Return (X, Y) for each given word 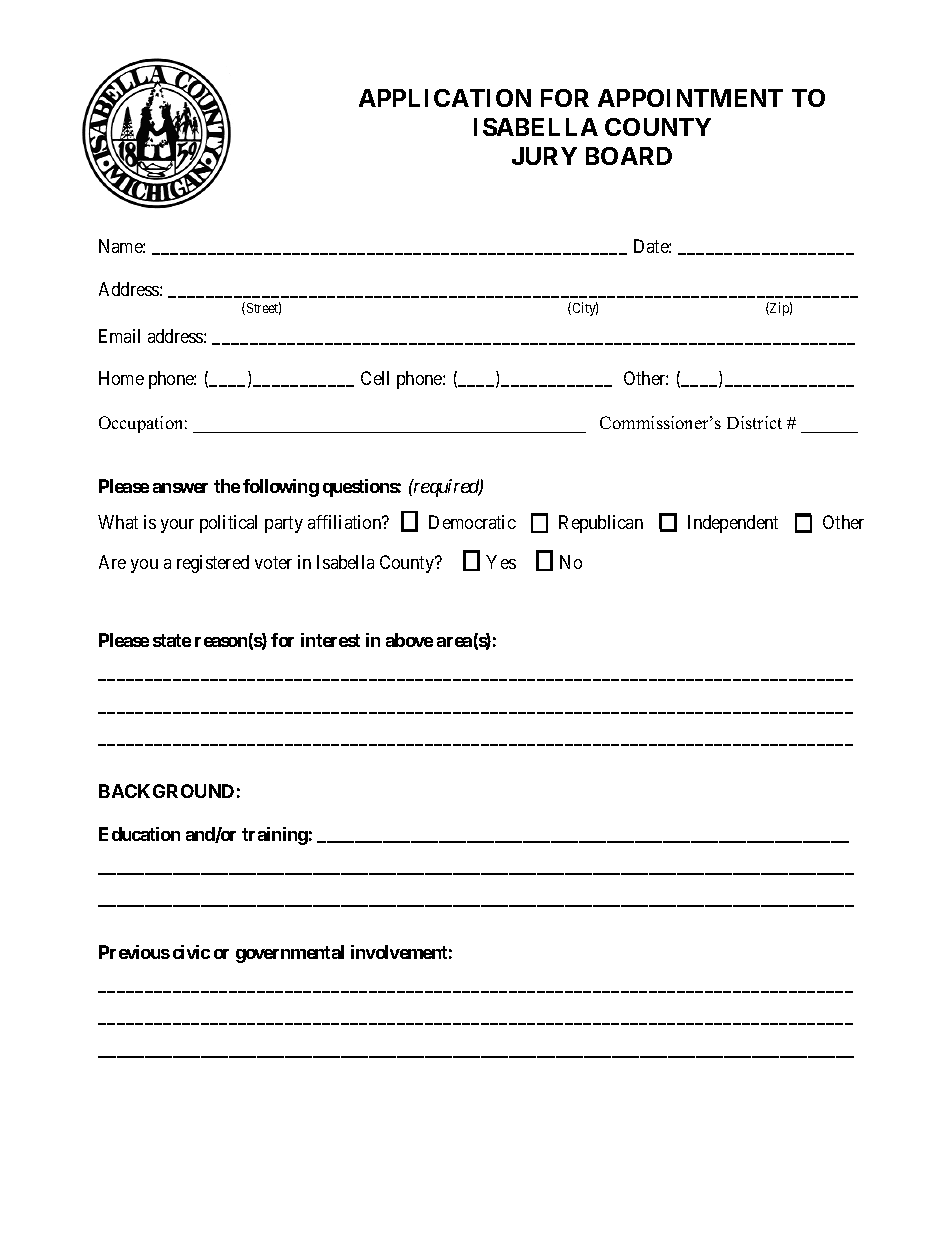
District (754, 422)
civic (191, 952)
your (177, 526)
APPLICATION (445, 98)
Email (119, 336)
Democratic (472, 522)
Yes (501, 562)
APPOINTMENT (690, 98)
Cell (375, 378)
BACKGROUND (166, 791)
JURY (544, 156)
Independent (733, 524)
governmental (290, 954)
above (409, 640)
